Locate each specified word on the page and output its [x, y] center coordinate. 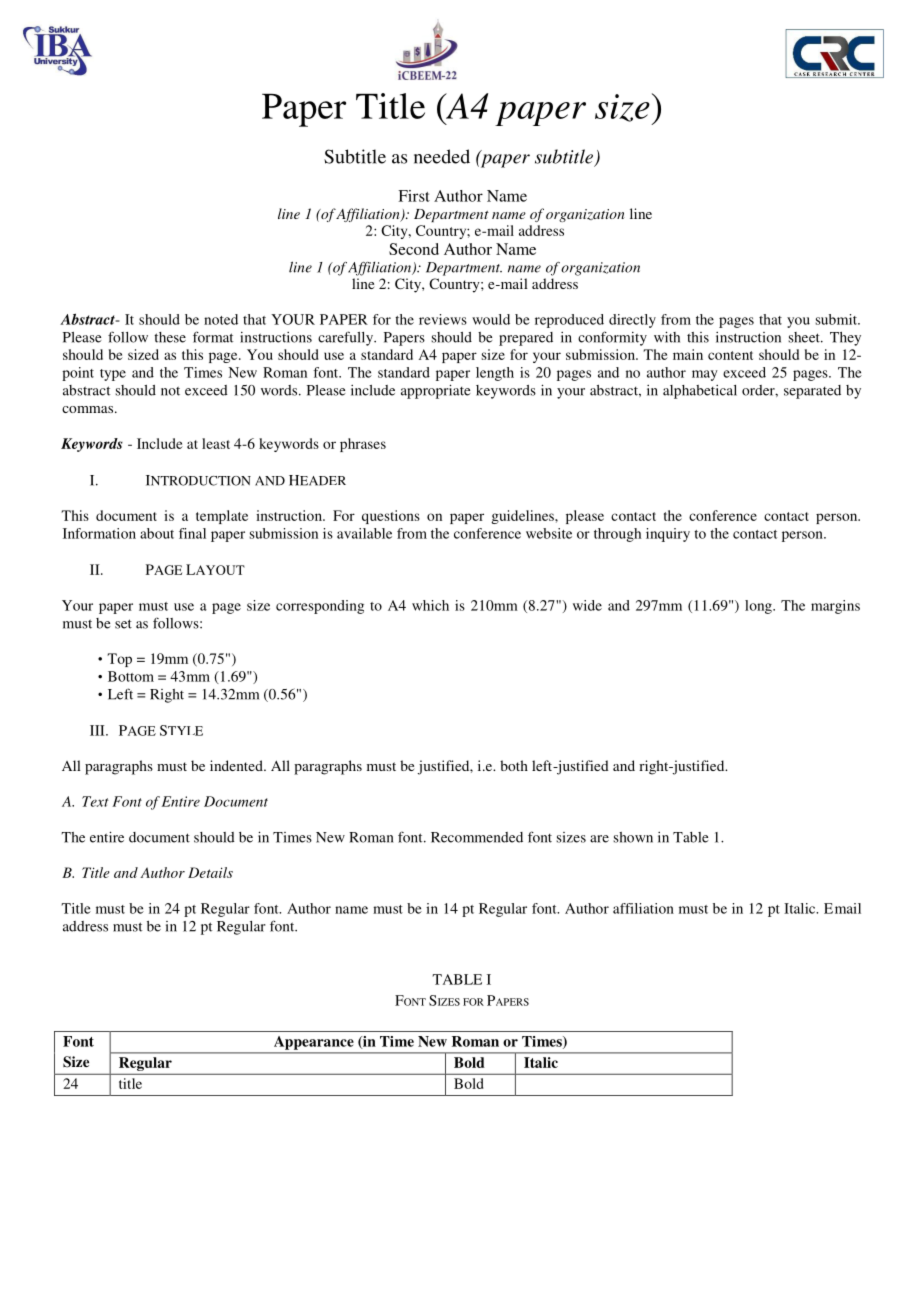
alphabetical [700, 392]
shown [633, 837]
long [759, 607]
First [414, 196]
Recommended [477, 837]
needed [442, 156]
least [216, 443]
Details [210, 872]
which [430, 605]
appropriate [436, 391]
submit [837, 319]
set [123, 624]
